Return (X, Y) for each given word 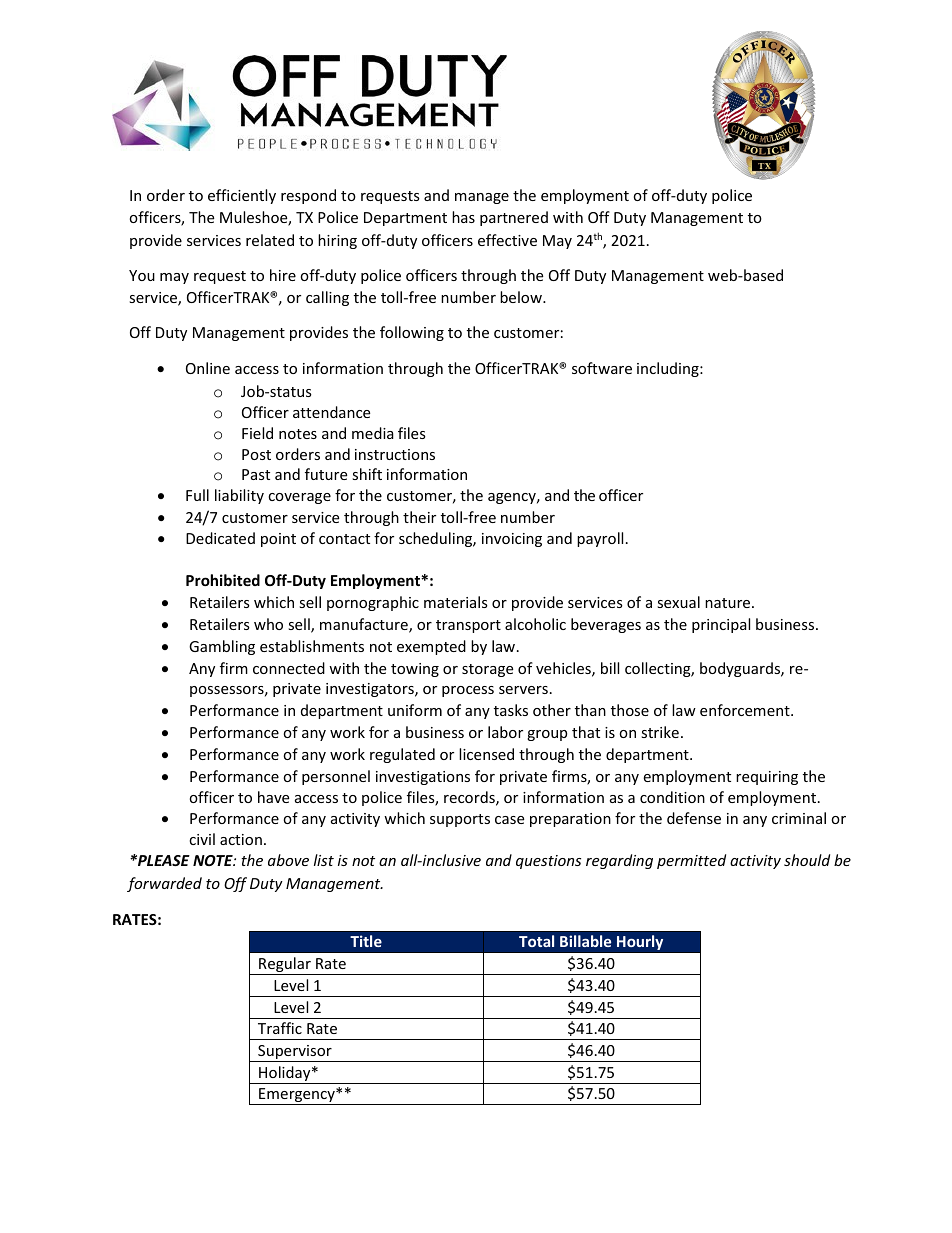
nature (729, 603)
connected (289, 668)
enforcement (746, 710)
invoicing (512, 540)
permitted (691, 861)
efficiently (242, 196)
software (602, 368)
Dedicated (220, 538)
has (463, 217)
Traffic (280, 1028)
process (468, 691)
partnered (514, 218)
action (241, 839)
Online (208, 368)
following (412, 333)
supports (460, 820)
